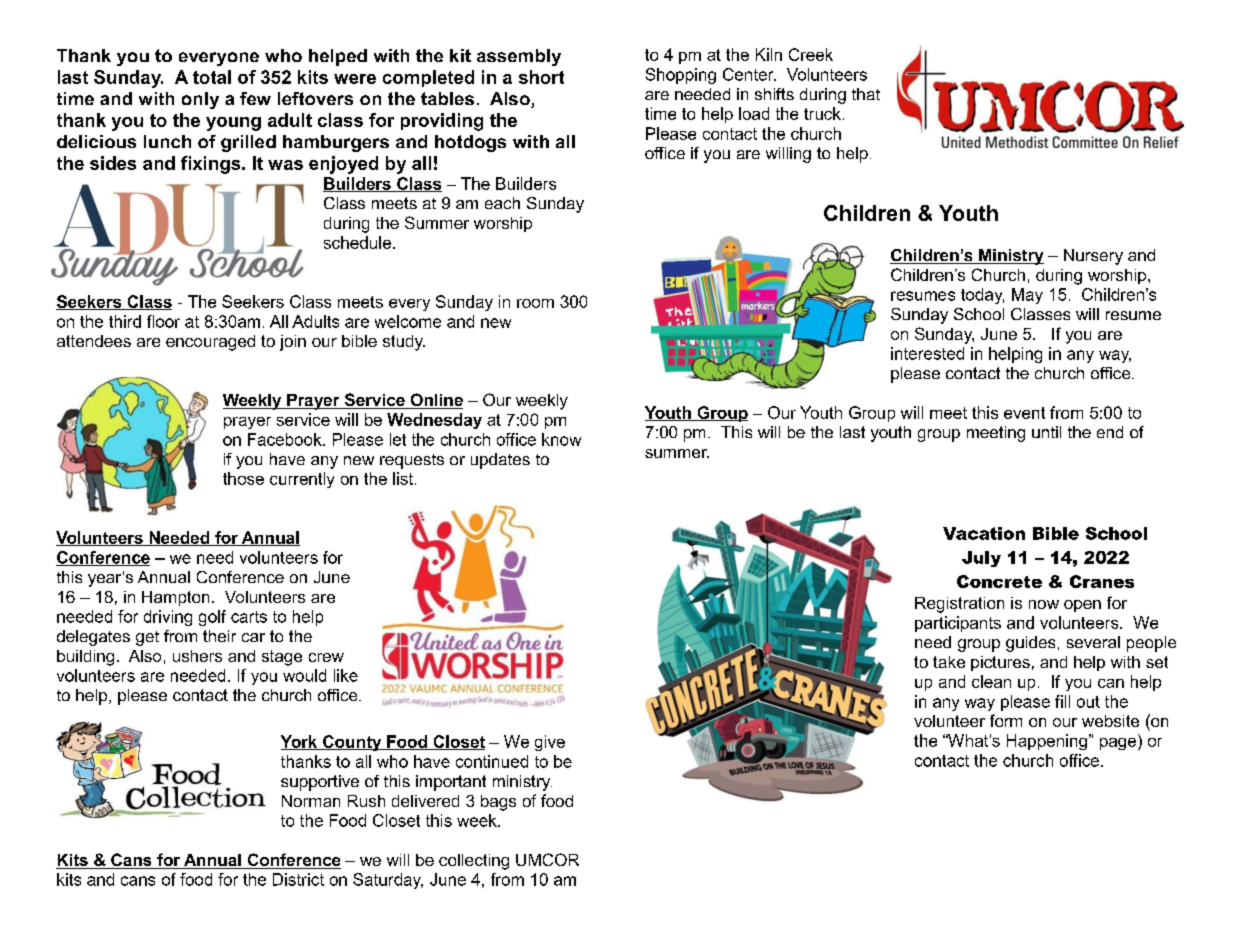 This screenshot has height=952, width=1233. What do you see at coordinates (474, 862) in the screenshot?
I see `collecting` at bounding box center [474, 862].
